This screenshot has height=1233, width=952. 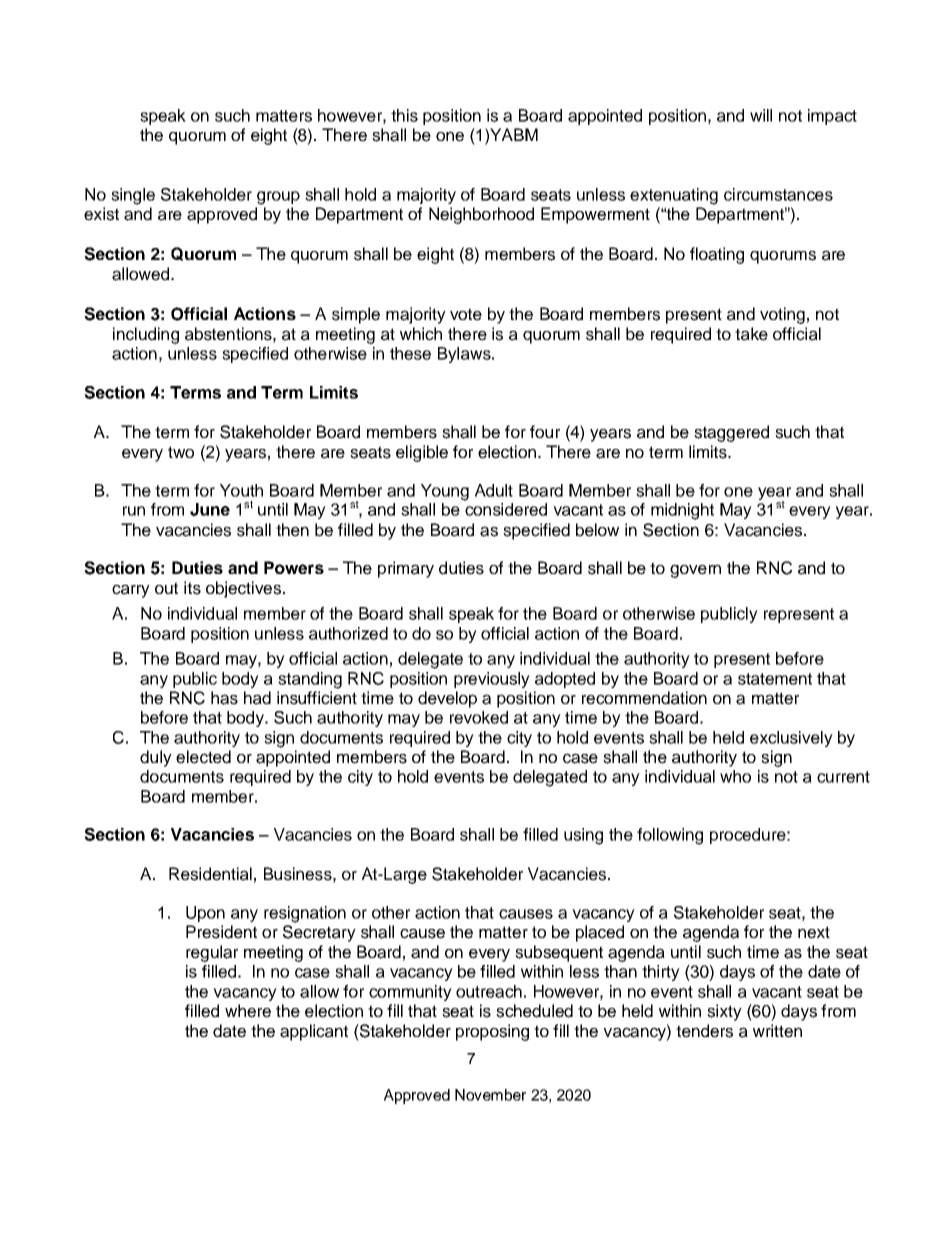 What do you see at coordinates (205, 914) in the screenshot?
I see `Upon` at bounding box center [205, 914].
